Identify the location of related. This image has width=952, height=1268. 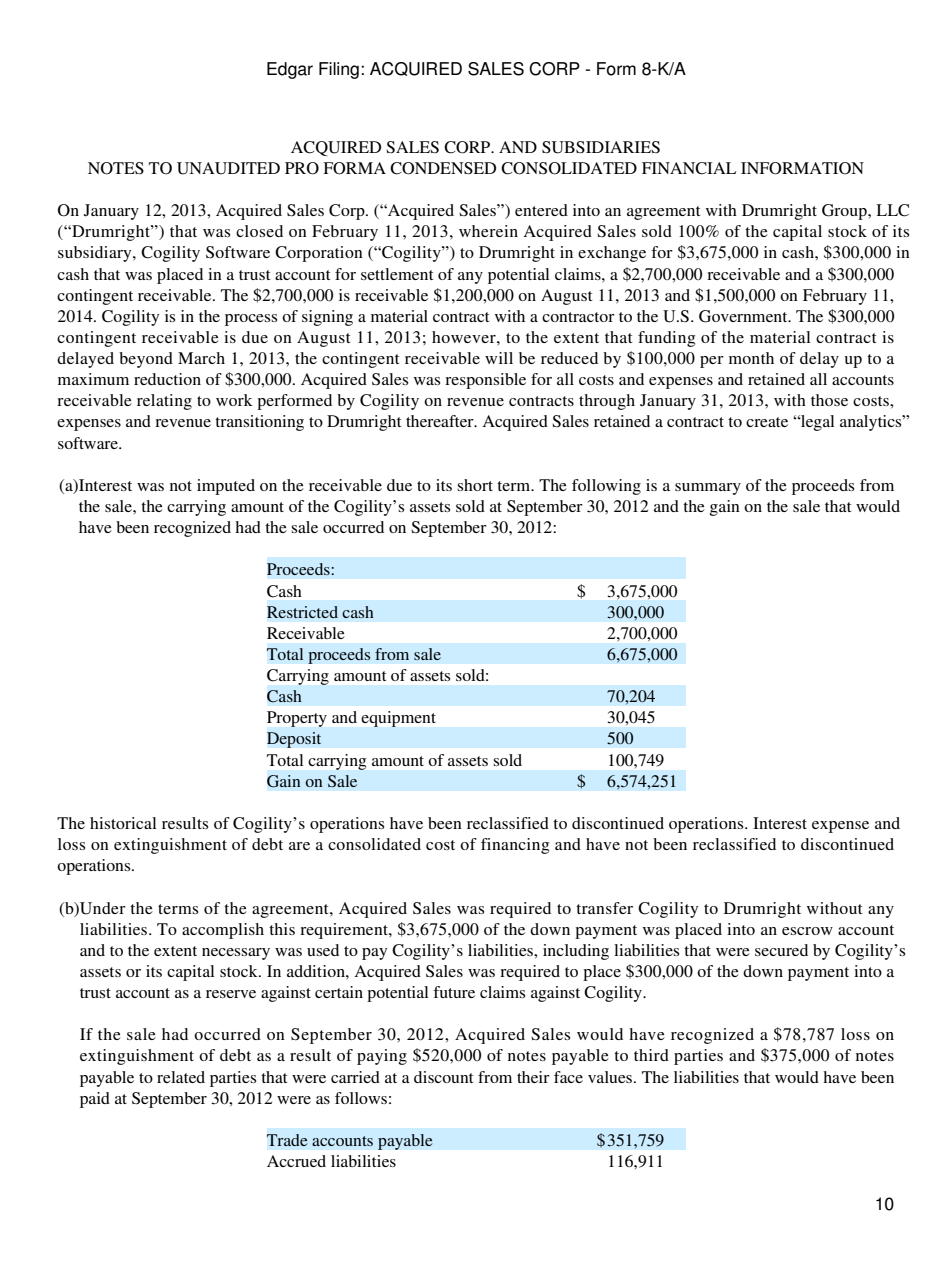
(181, 1077).
